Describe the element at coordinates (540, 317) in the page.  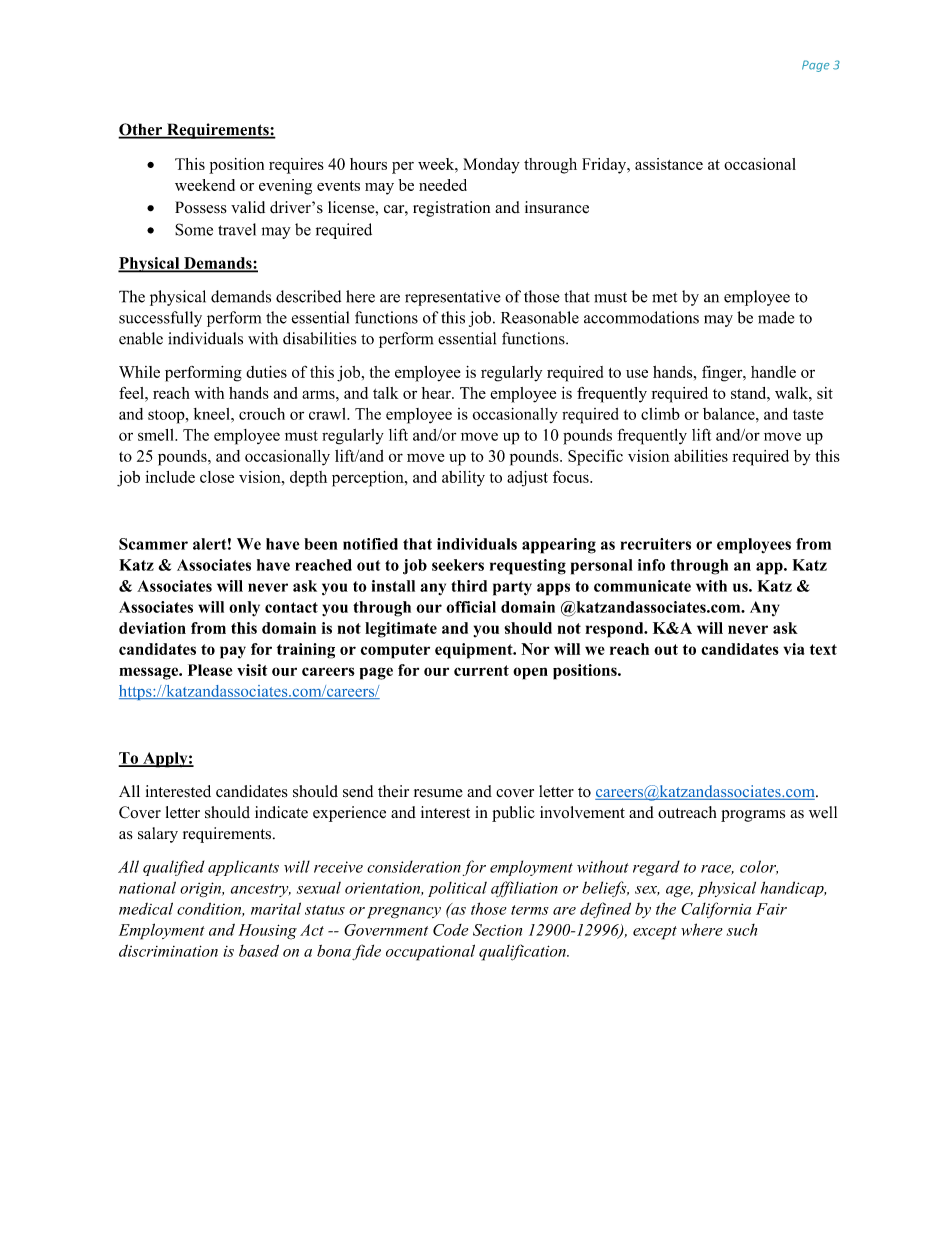
I see `Reasonable` at that location.
